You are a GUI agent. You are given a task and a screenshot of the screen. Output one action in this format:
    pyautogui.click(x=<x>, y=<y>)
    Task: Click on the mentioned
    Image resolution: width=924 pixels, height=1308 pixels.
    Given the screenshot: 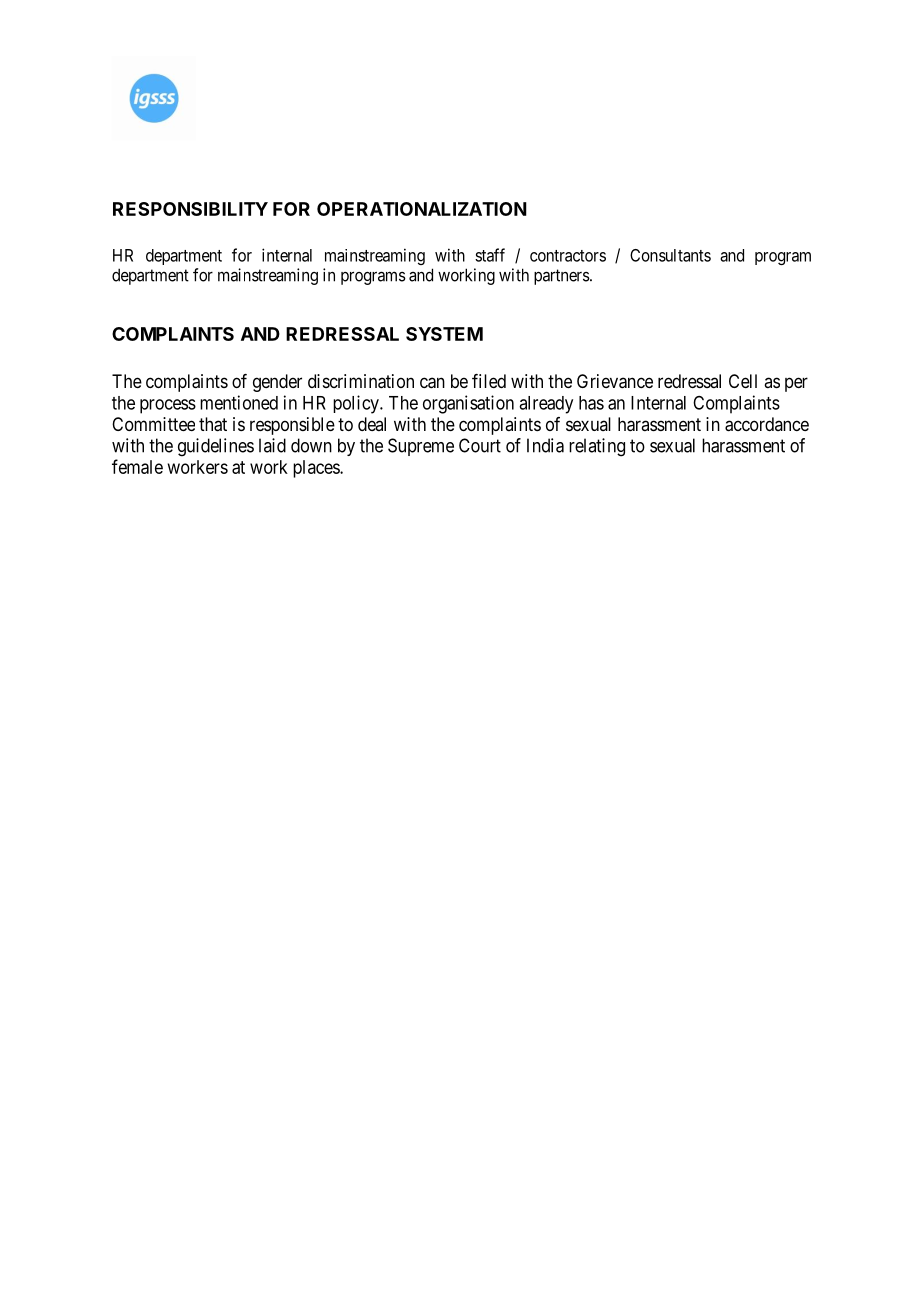 What is the action you would take?
    pyautogui.click(x=239, y=402)
